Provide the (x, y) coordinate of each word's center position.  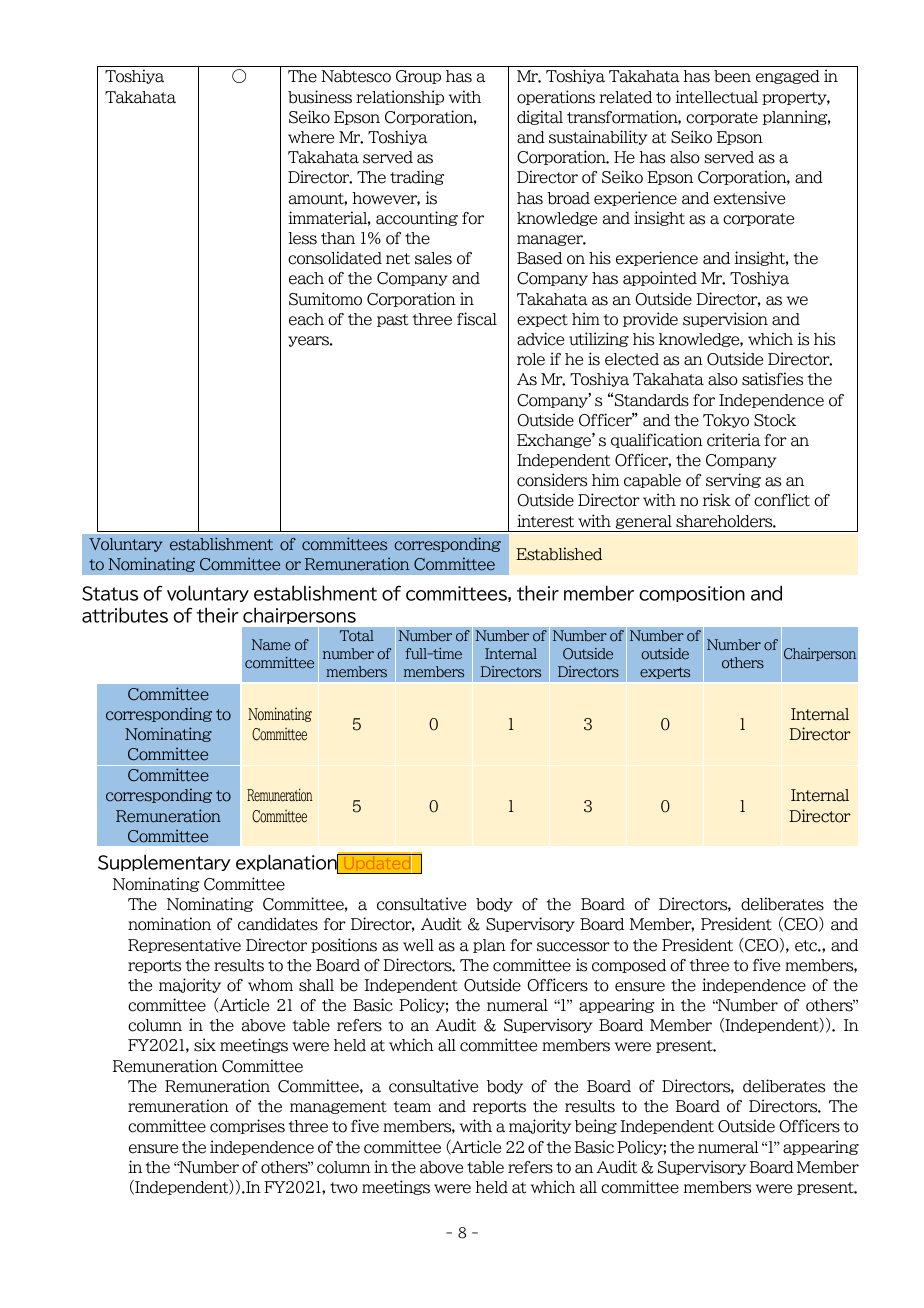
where (311, 137)
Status (110, 593)
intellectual (716, 97)
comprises (247, 1126)
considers (552, 480)
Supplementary (164, 862)
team (412, 1107)
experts (665, 673)
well (418, 945)
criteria (734, 440)
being (596, 1126)
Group (418, 77)
